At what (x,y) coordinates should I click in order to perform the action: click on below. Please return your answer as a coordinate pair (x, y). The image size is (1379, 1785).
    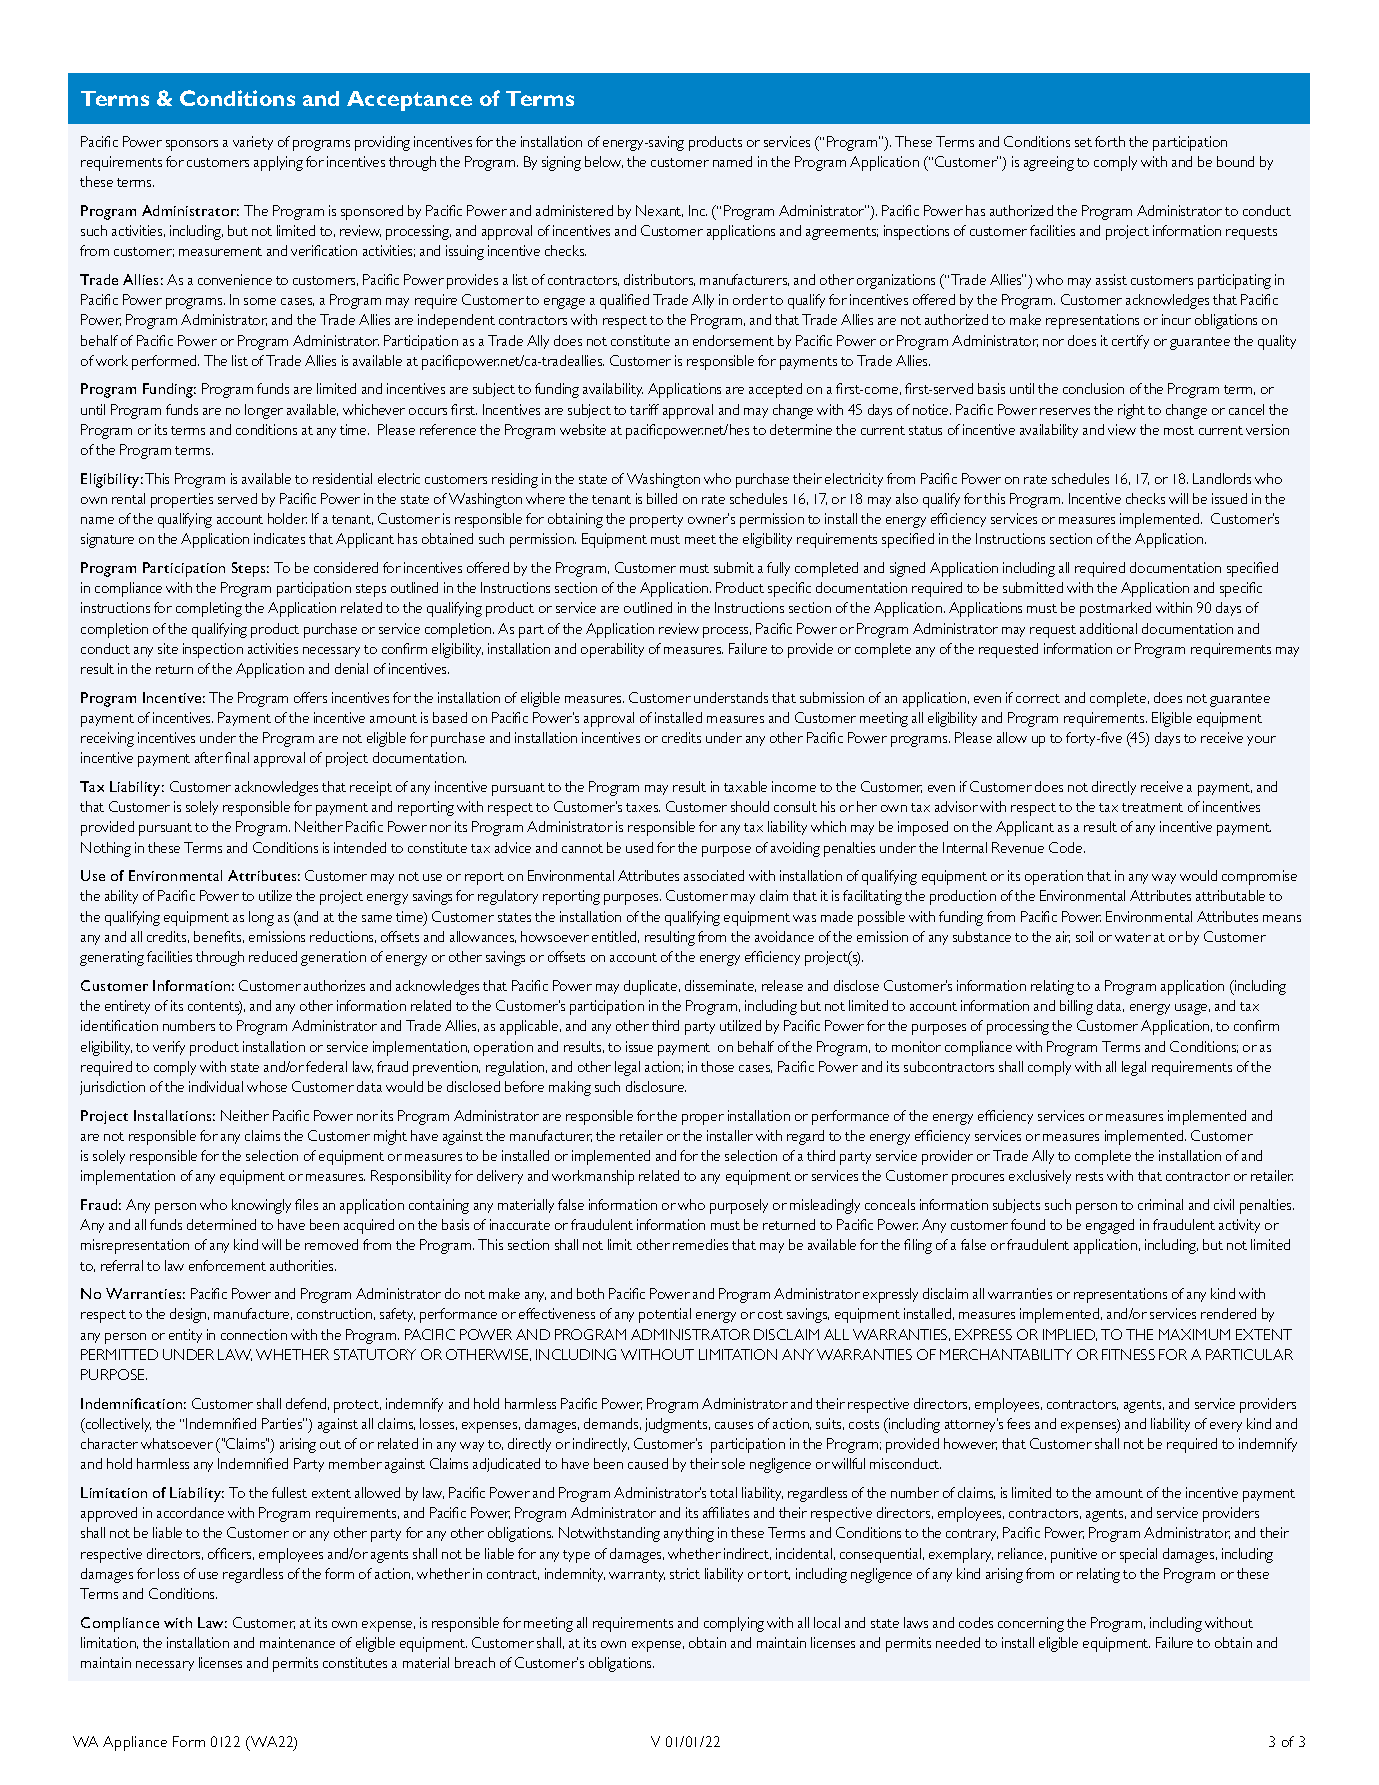
    Looking at the image, I should click on (604, 162).
